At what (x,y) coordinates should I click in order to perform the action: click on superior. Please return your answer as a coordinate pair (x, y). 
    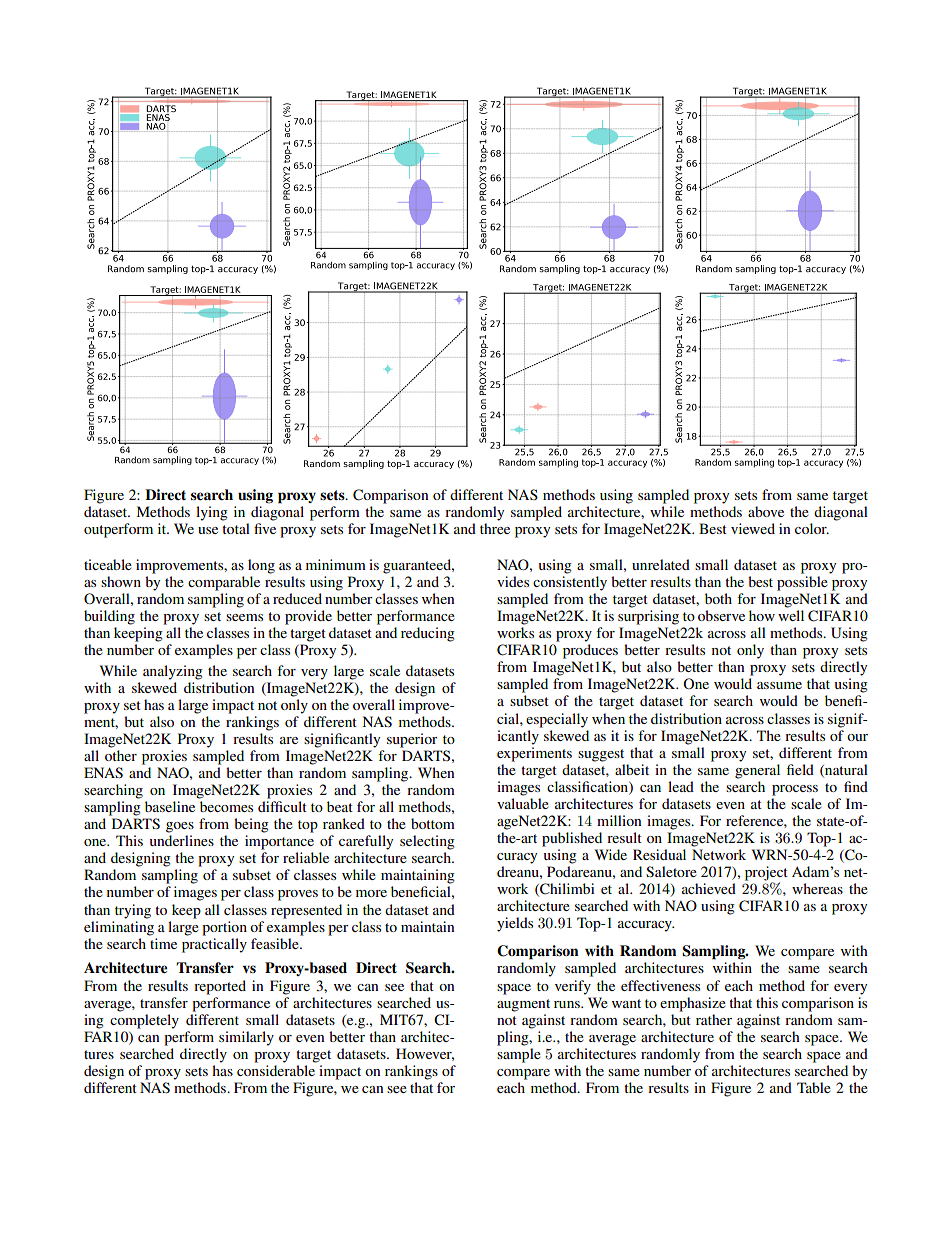
    Looking at the image, I should click on (412, 740).
